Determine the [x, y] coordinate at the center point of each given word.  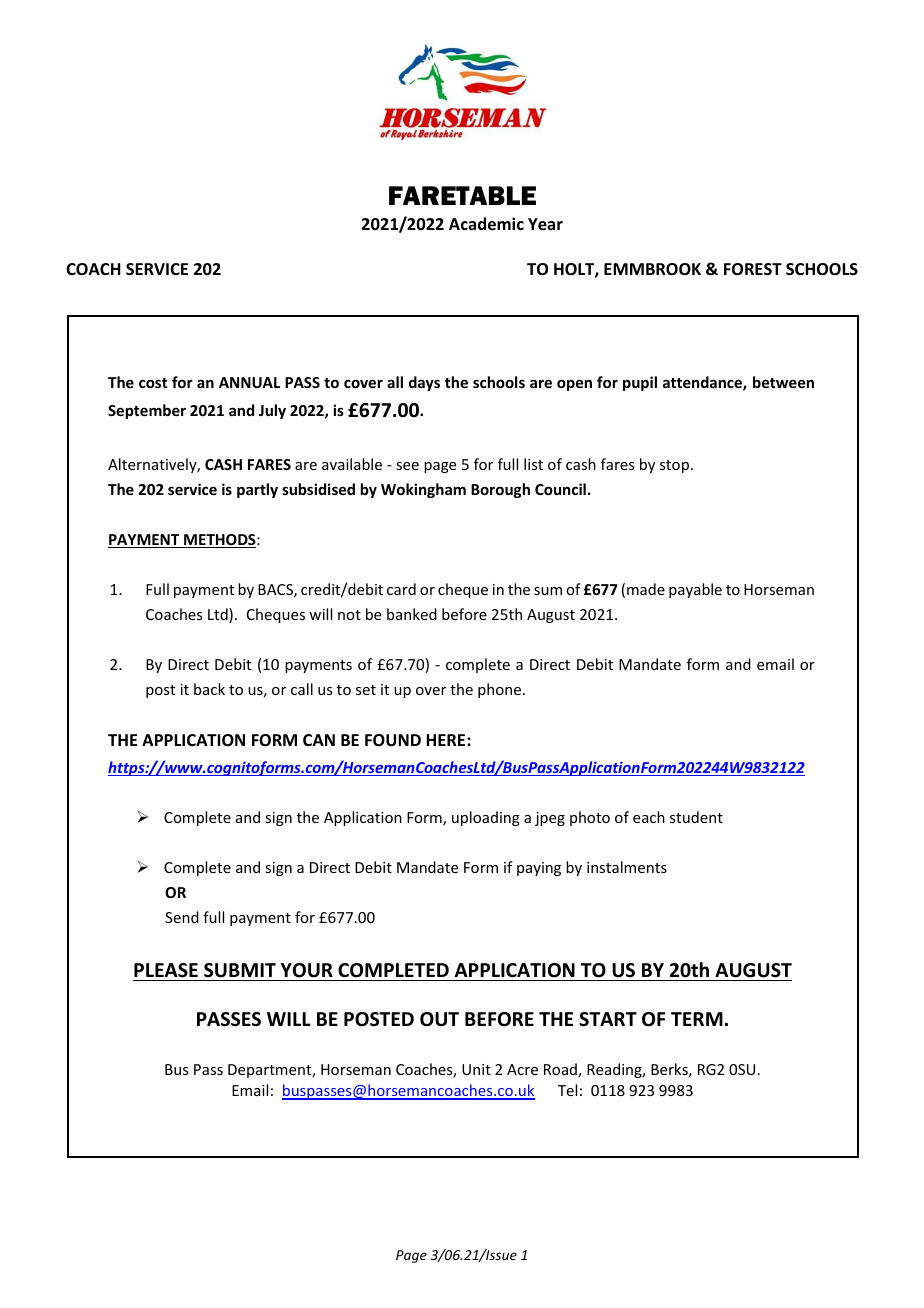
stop [676, 466]
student [696, 817]
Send [182, 917]
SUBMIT [240, 970]
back [209, 689]
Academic [486, 224]
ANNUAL [249, 382]
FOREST [753, 269]
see [407, 466]
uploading [486, 818]
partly [257, 490]
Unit [476, 1069]
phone [501, 690]
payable [695, 590]
